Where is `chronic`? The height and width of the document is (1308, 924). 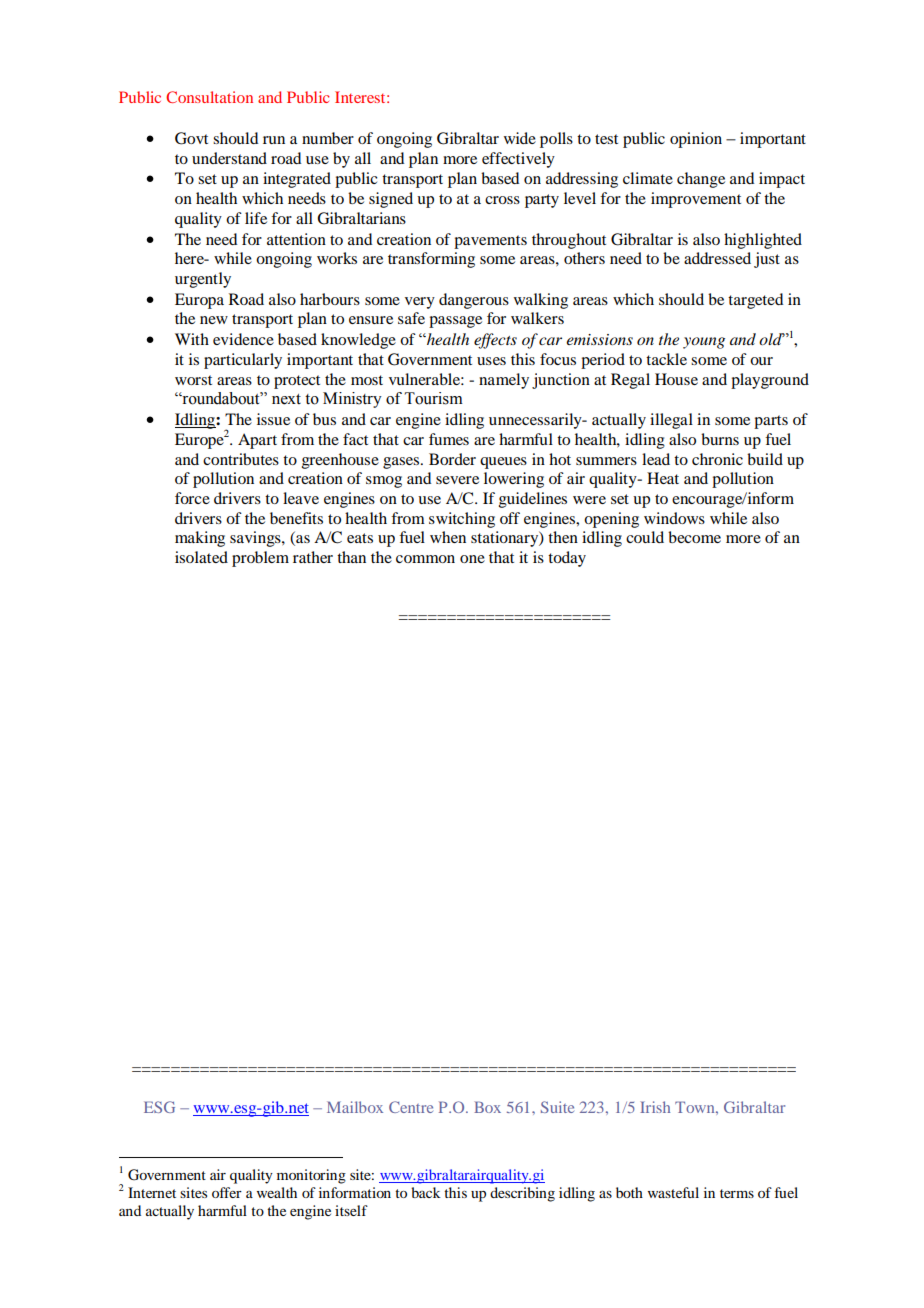 chronic is located at coordinates (717, 459).
